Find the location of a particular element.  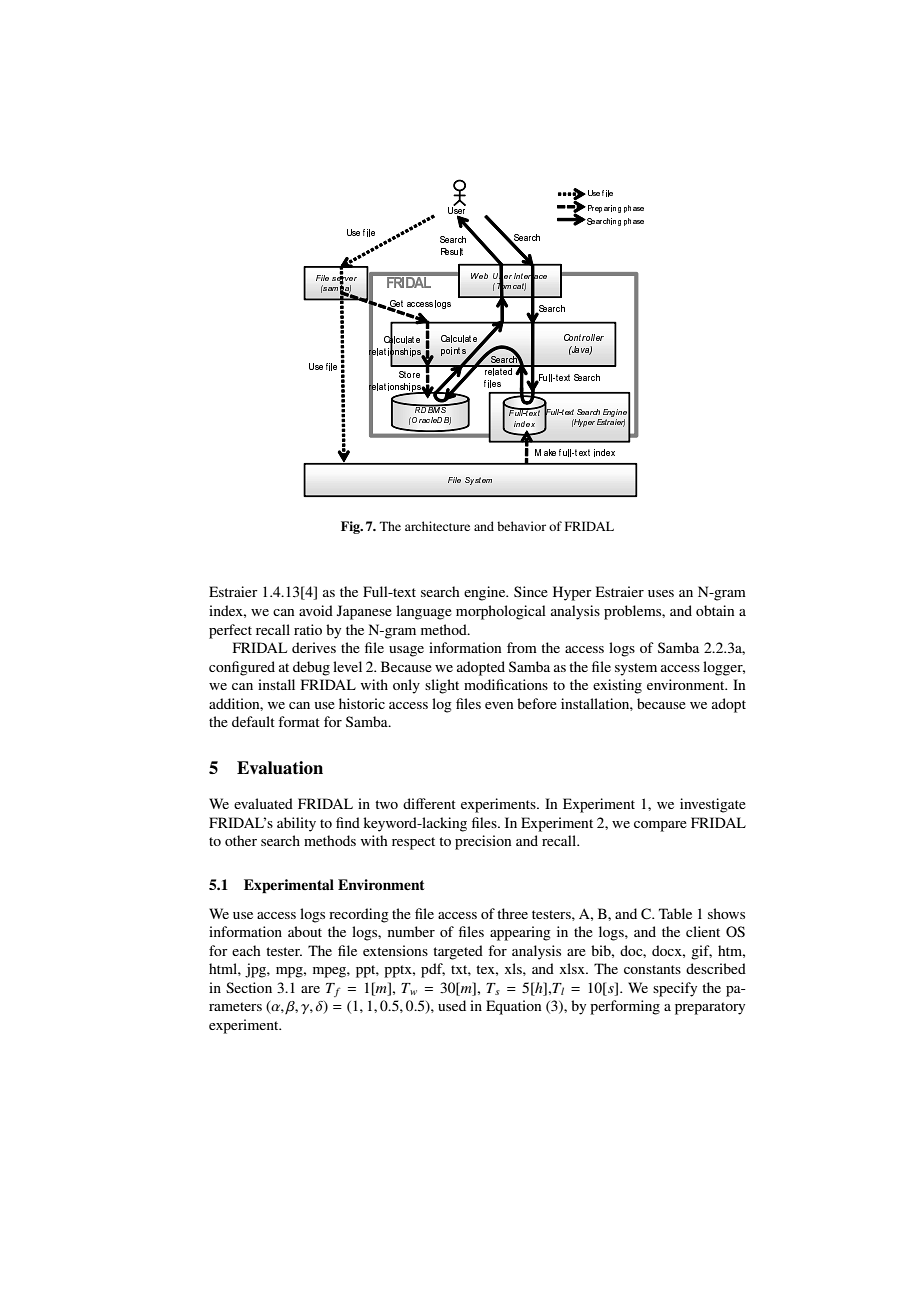

debug is located at coordinates (311, 668).
